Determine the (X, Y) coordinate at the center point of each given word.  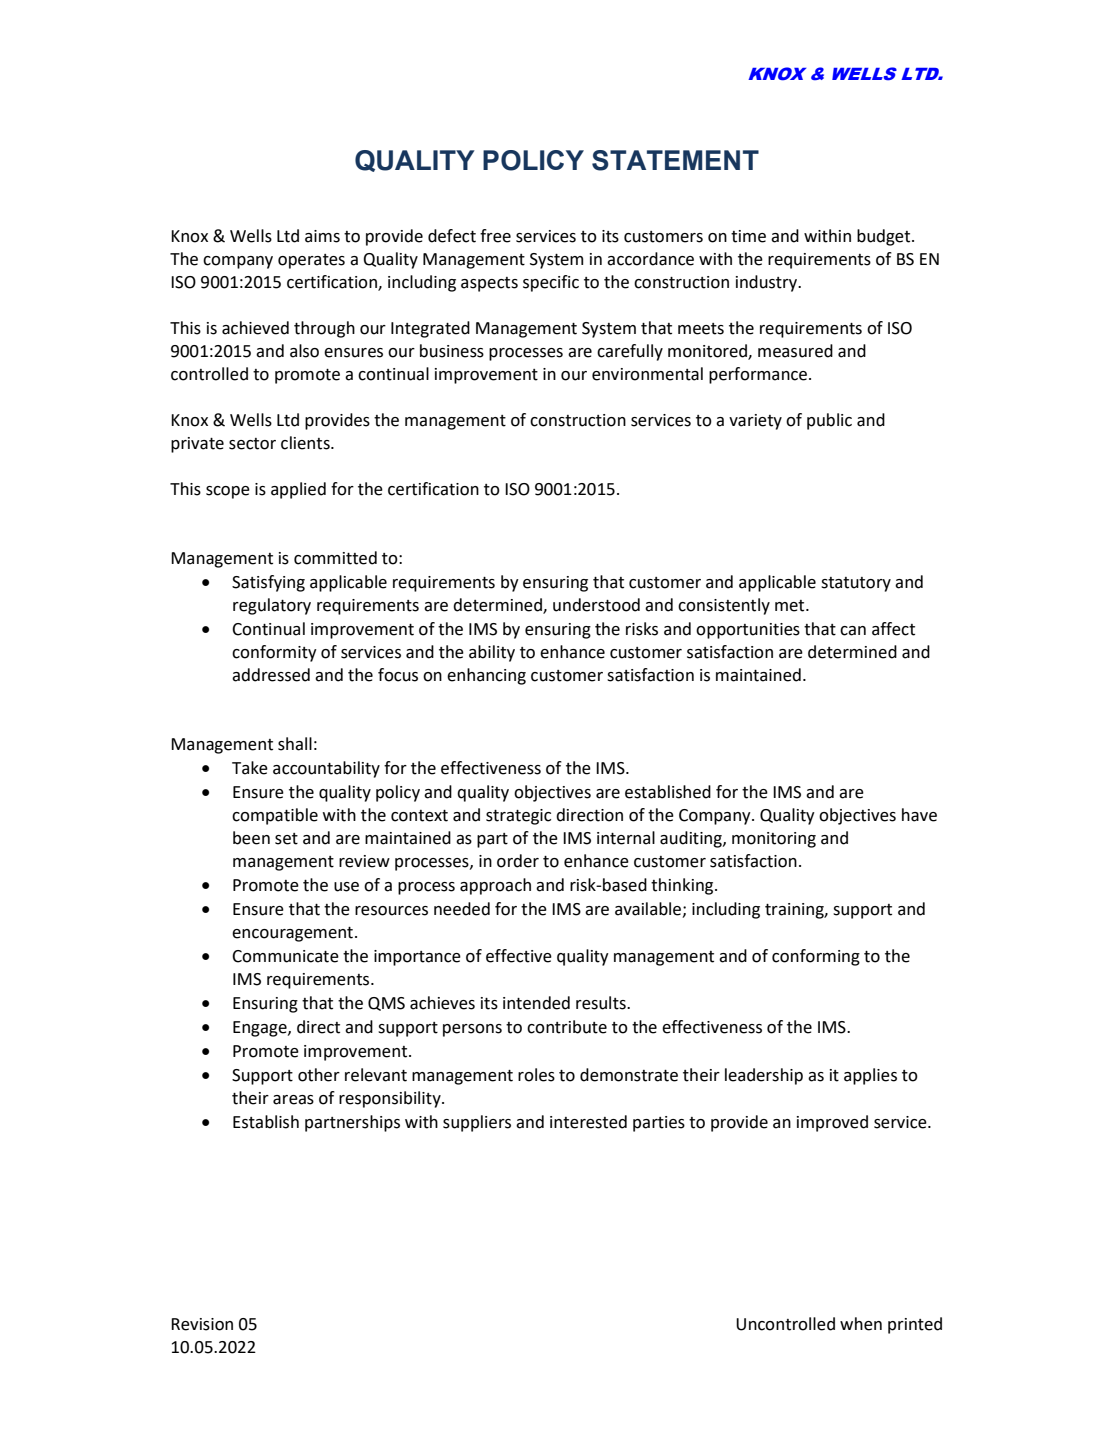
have (919, 815)
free (495, 236)
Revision (202, 1324)
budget (885, 237)
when (861, 1324)
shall (295, 744)
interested (588, 1122)
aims (322, 236)
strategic (518, 817)
